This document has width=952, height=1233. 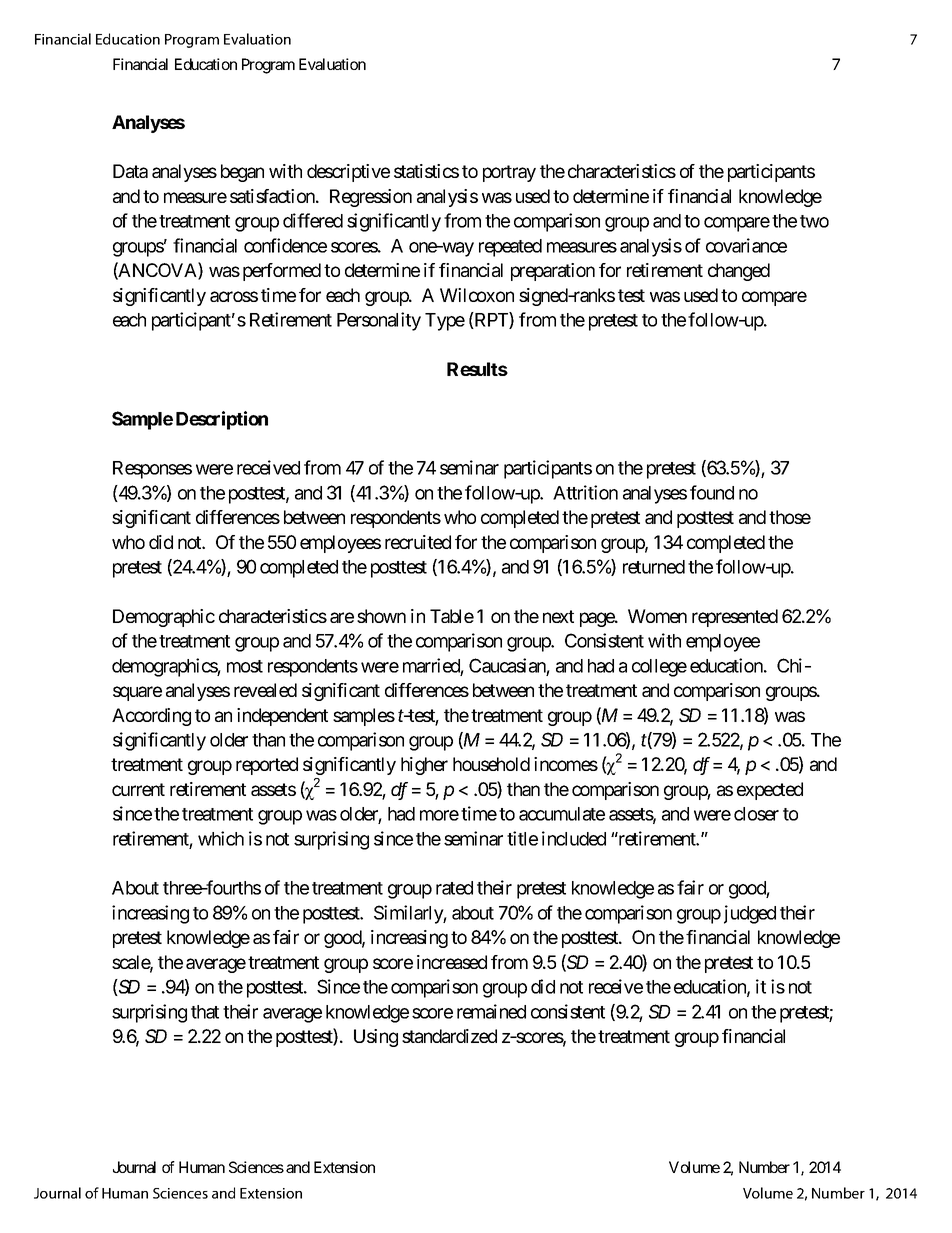 I want to click on began, so click(x=242, y=173).
